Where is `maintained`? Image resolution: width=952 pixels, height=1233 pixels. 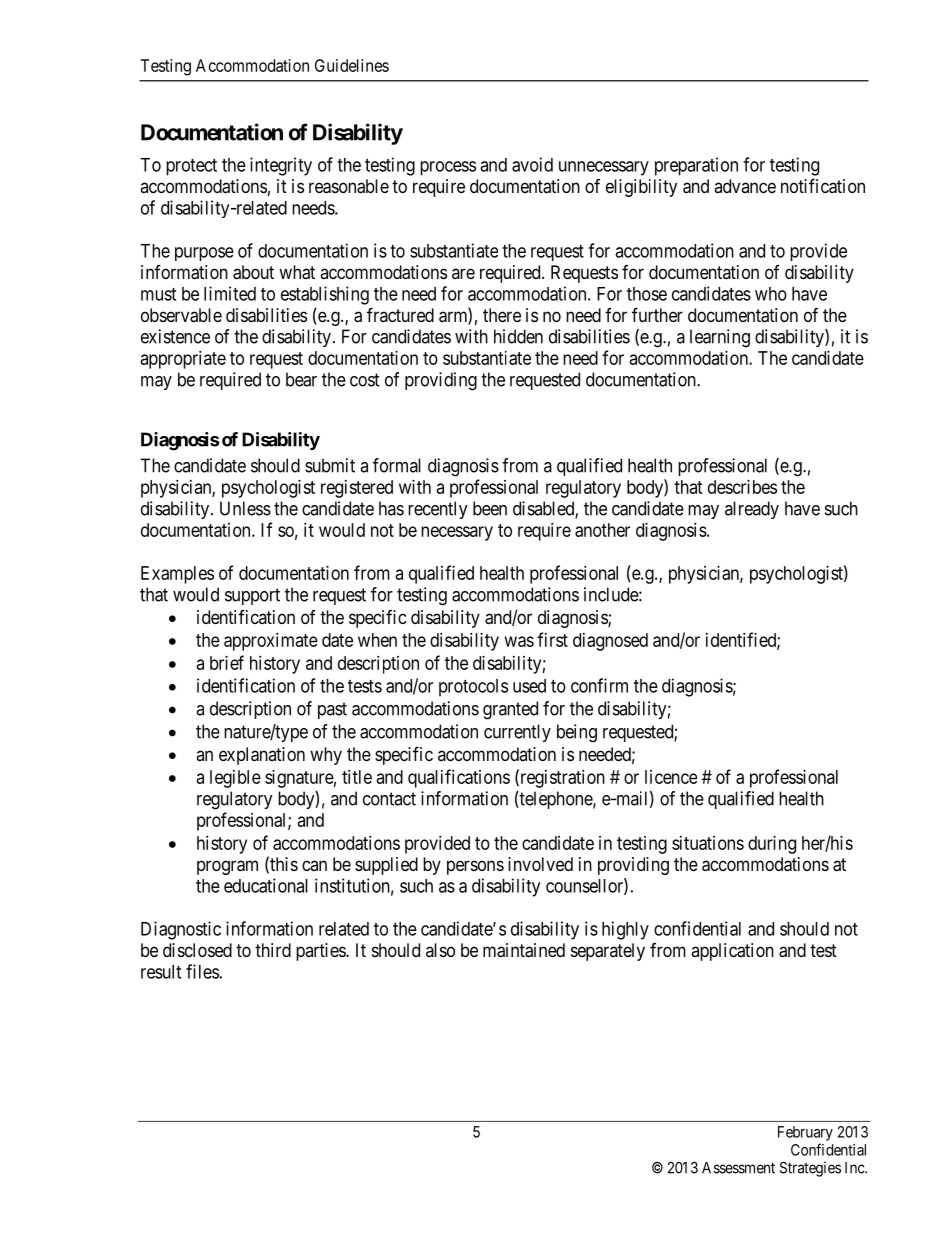 maintained is located at coordinates (524, 950).
